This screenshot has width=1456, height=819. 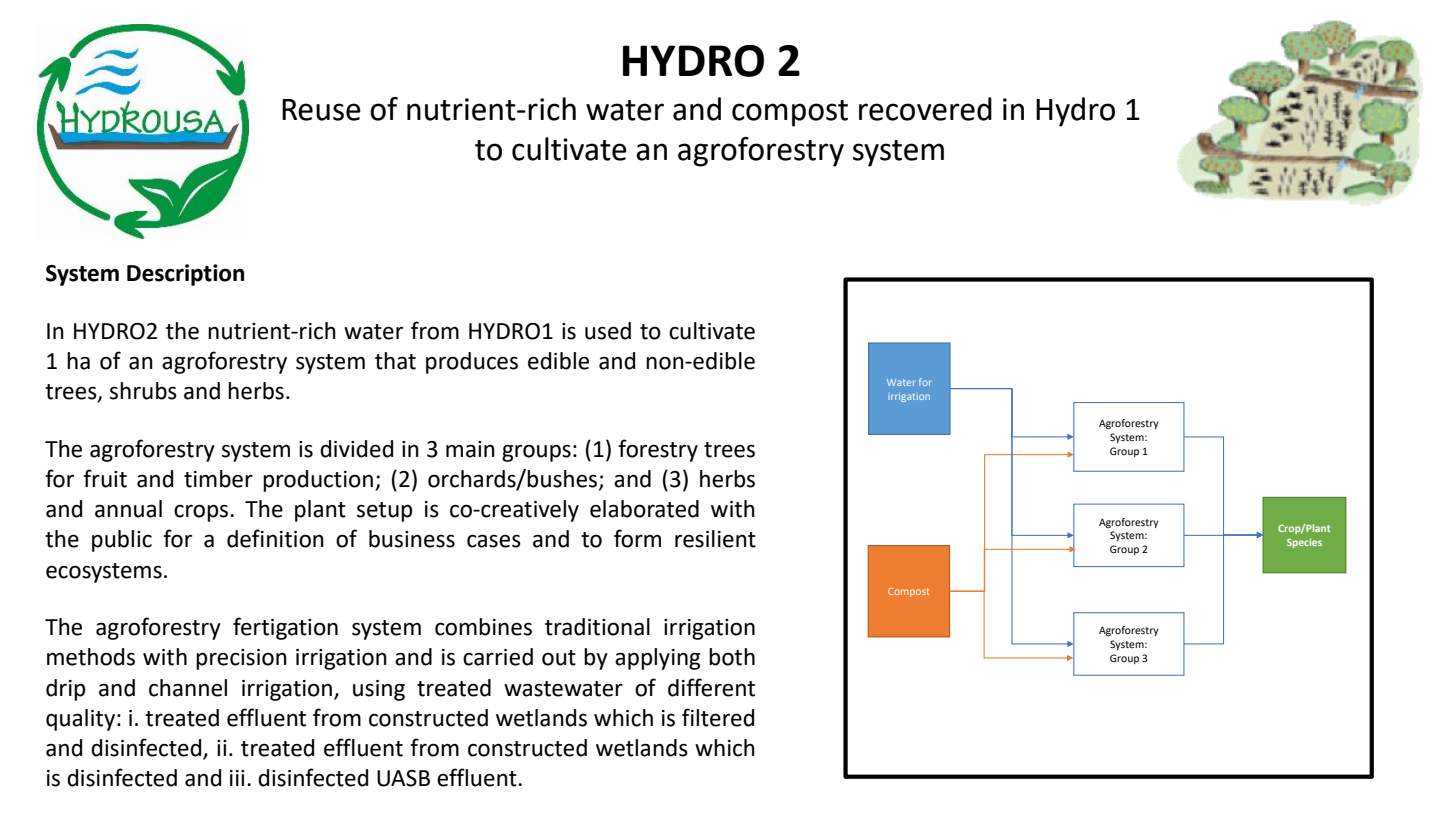 What do you see at coordinates (637, 538) in the screenshot?
I see `form` at bounding box center [637, 538].
